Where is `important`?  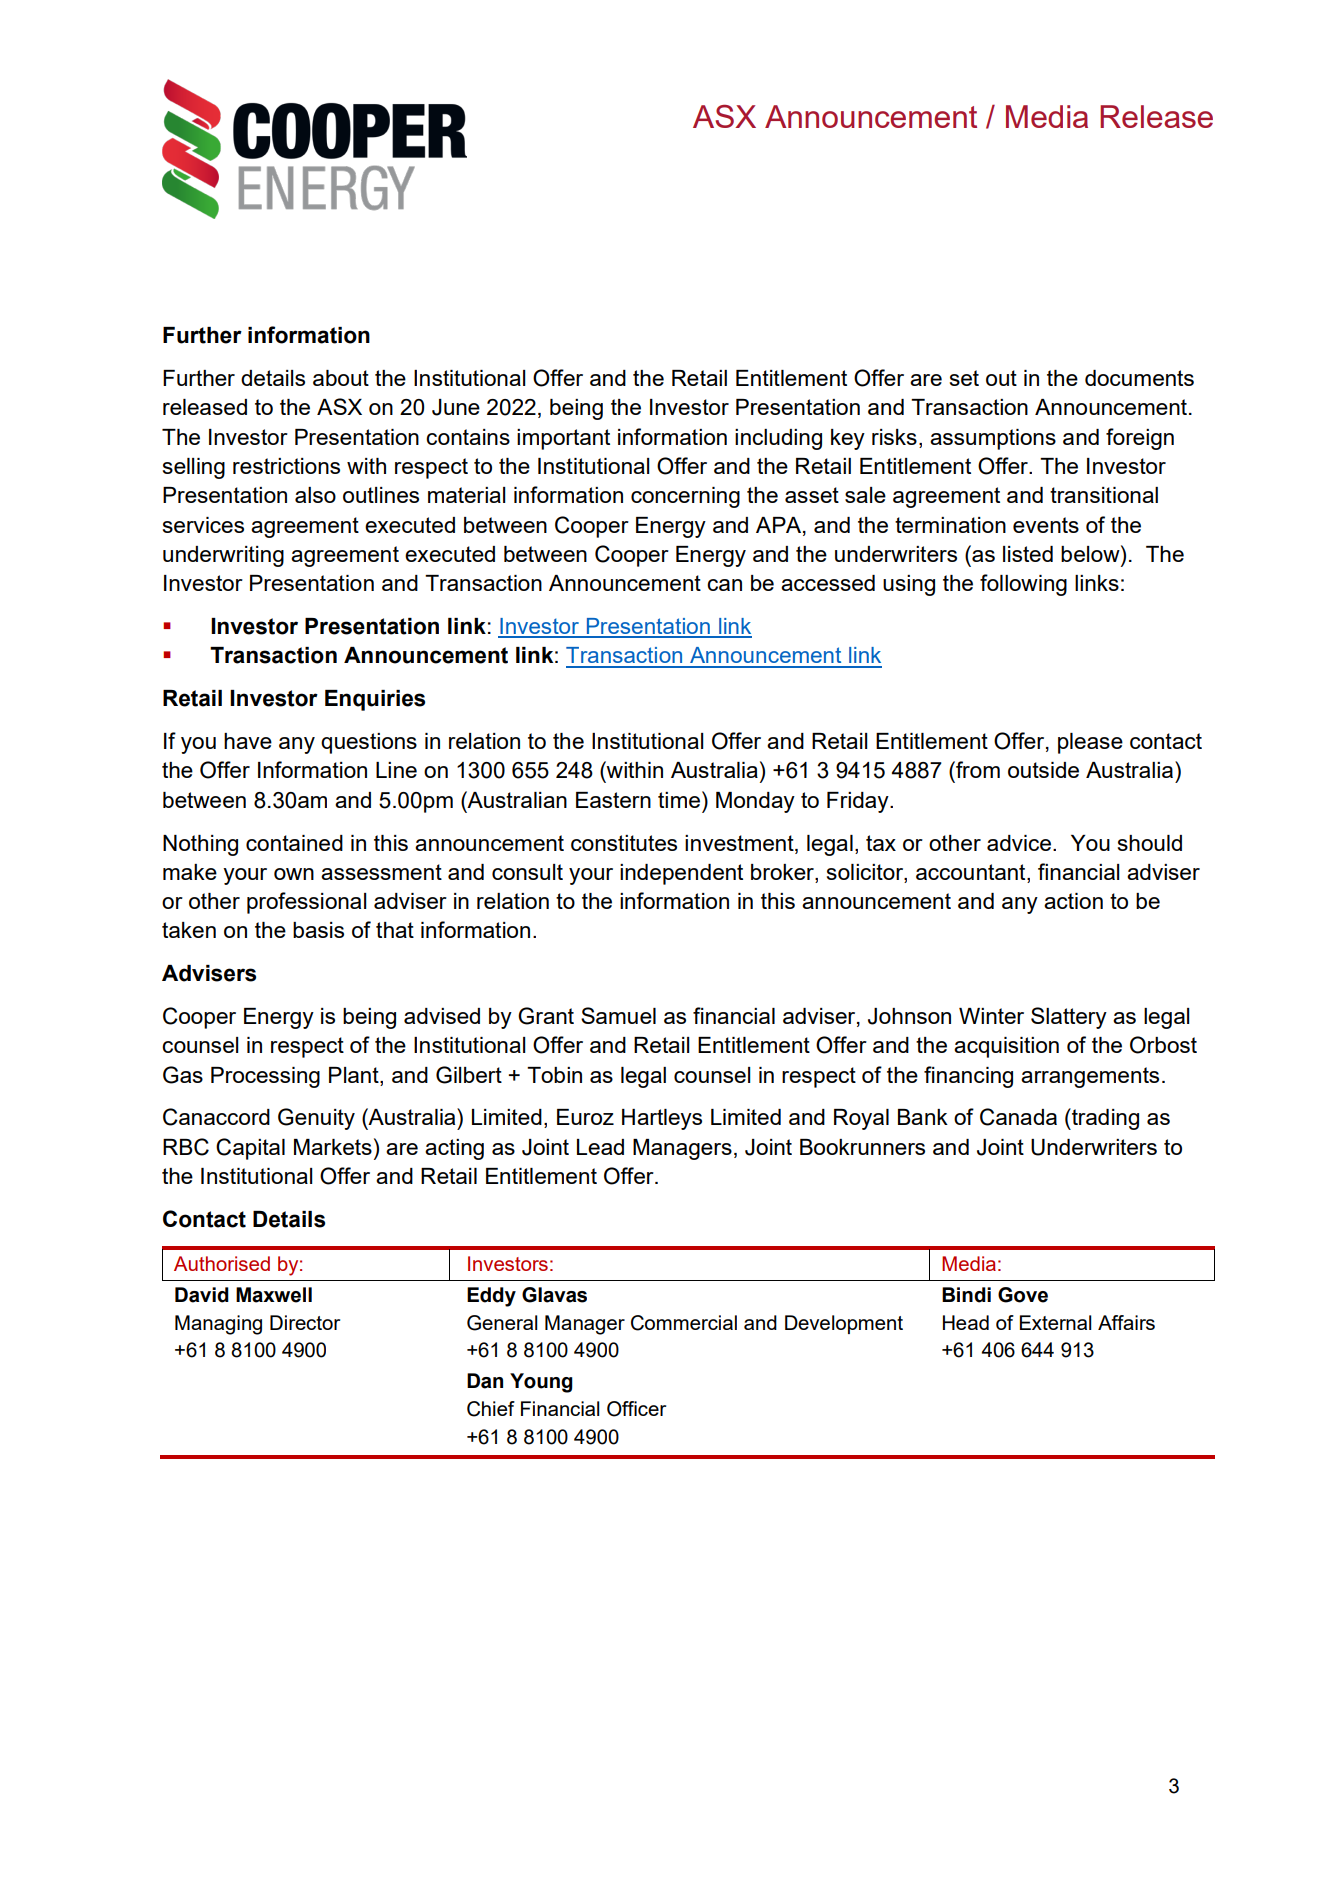 important is located at coordinates (563, 439).
